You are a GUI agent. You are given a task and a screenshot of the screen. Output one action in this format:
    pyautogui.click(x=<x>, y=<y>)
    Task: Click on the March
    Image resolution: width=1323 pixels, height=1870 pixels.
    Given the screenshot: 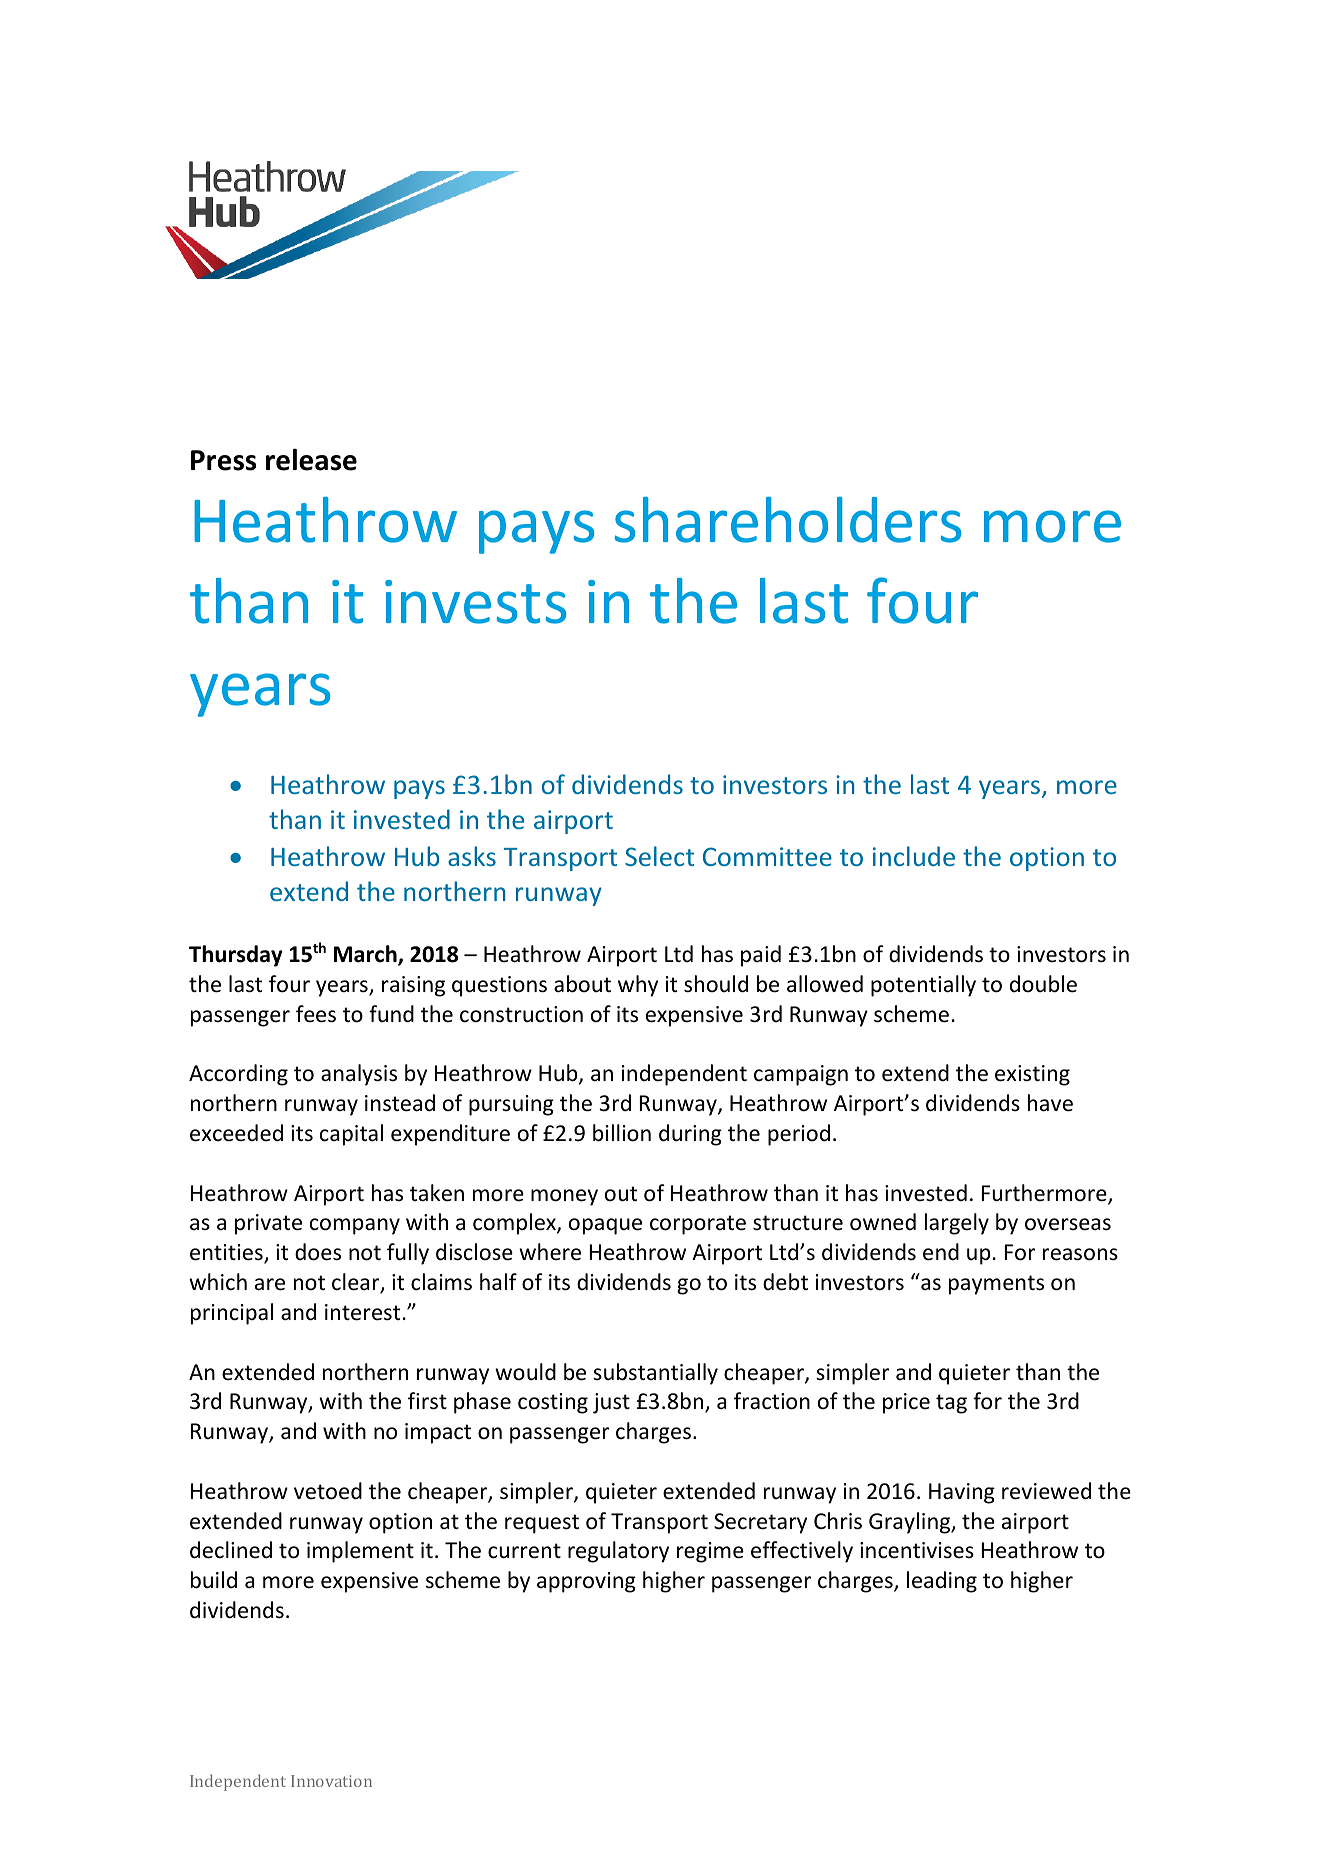 What is the action you would take?
    pyautogui.click(x=366, y=955)
